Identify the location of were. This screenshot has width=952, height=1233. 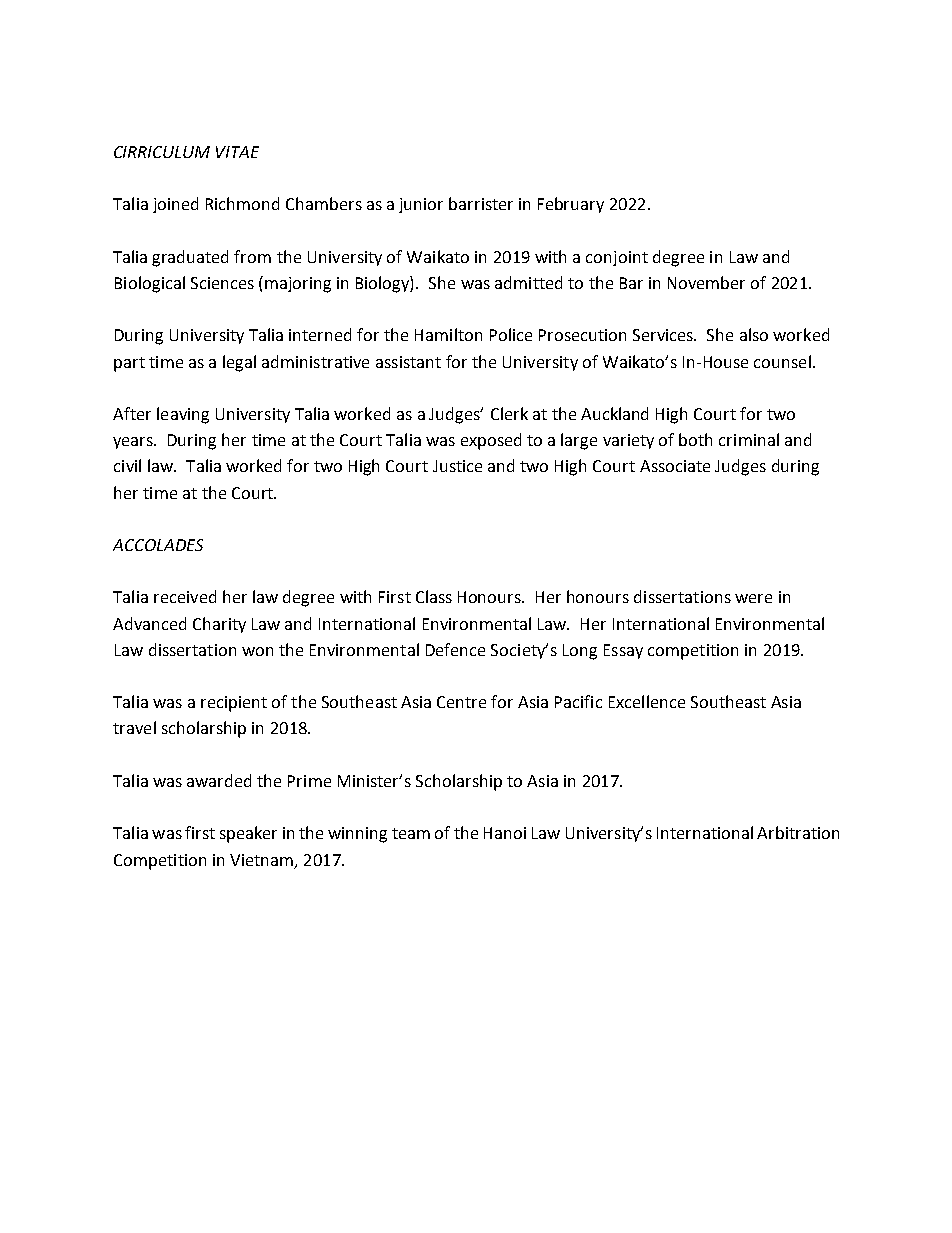
(753, 598).
